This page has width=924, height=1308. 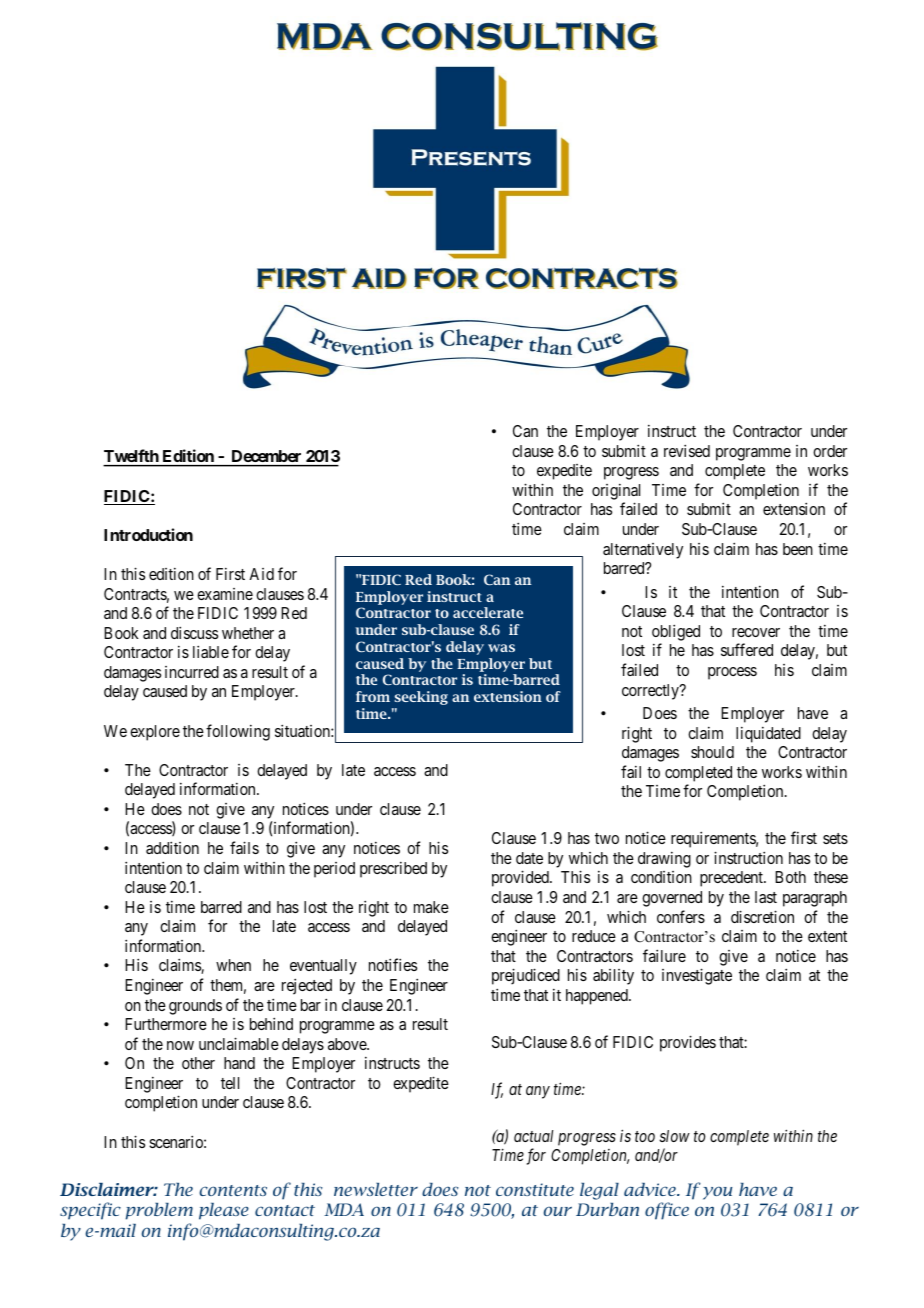 What do you see at coordinates (697, 976) in the page?
I see `investigate` at bounding box center [697, 976].
